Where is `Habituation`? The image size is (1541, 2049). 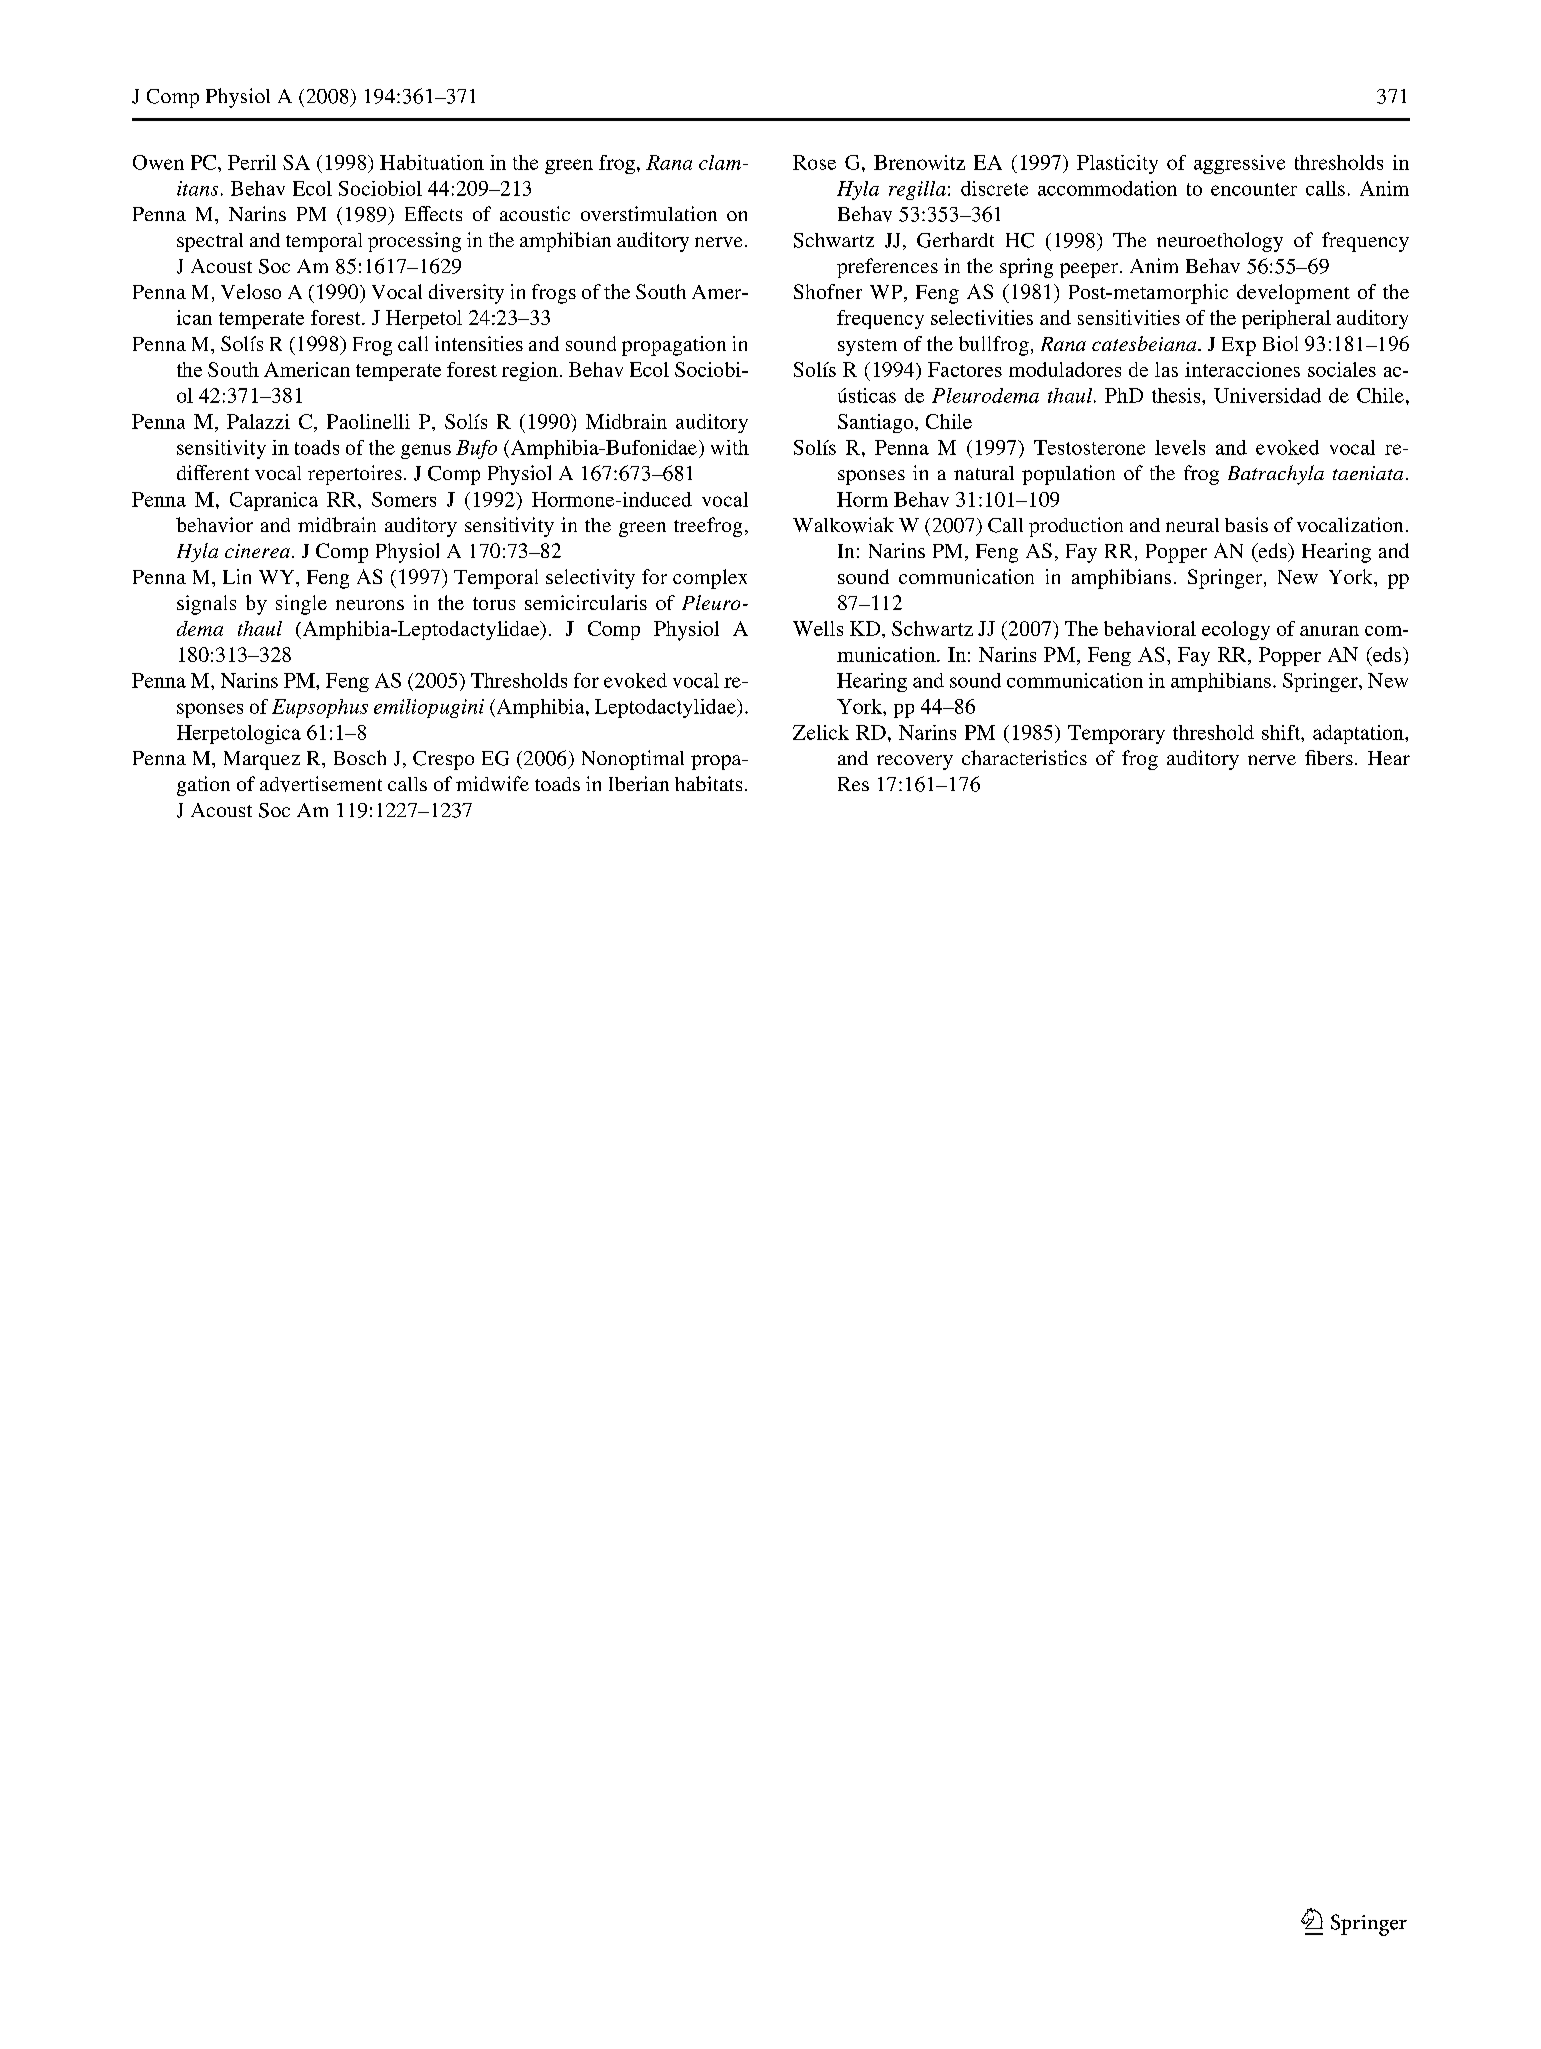 Habituation is located at coordinates (432, 162).
